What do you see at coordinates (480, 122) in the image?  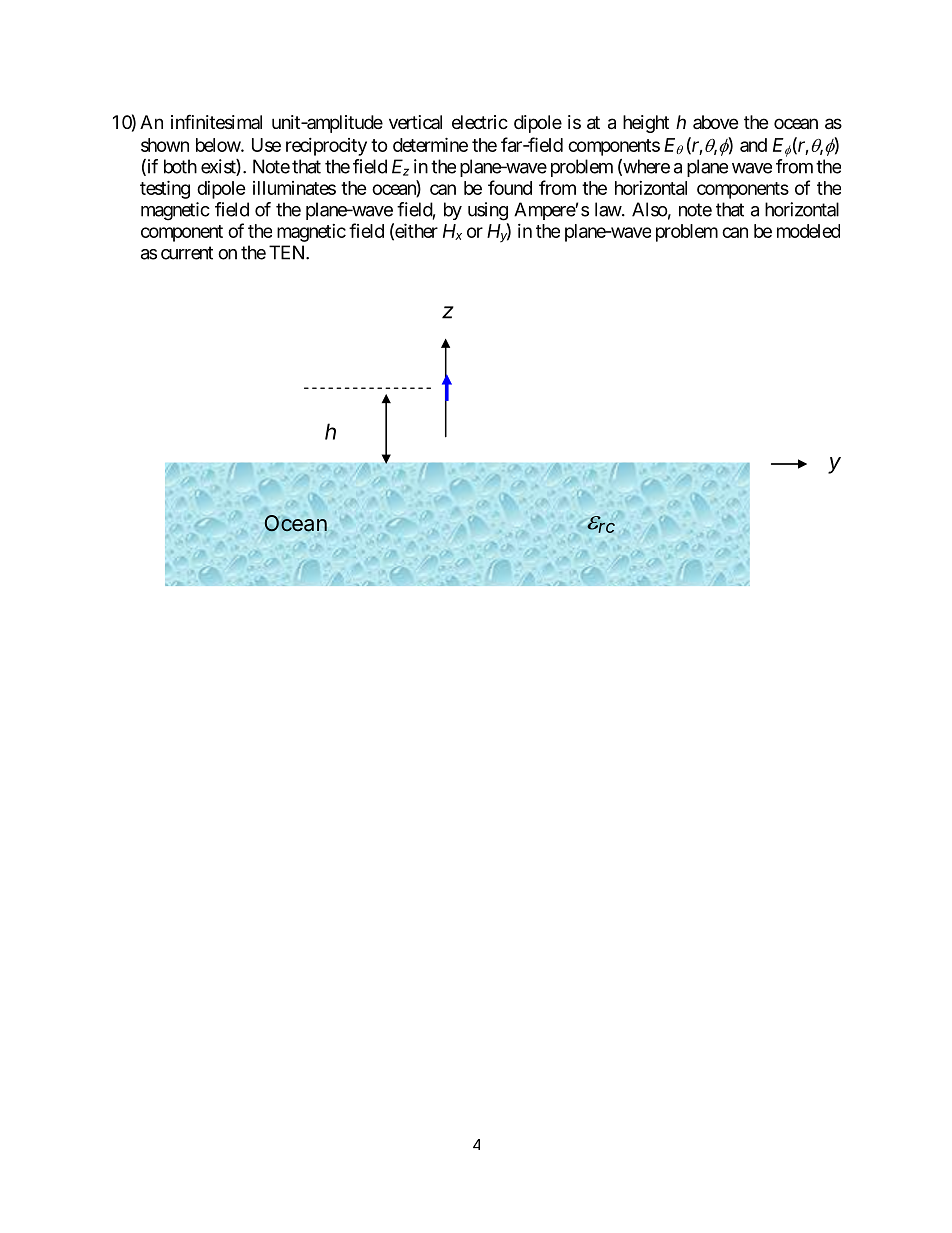 I see `electric` at bounding box center [480, 122].
